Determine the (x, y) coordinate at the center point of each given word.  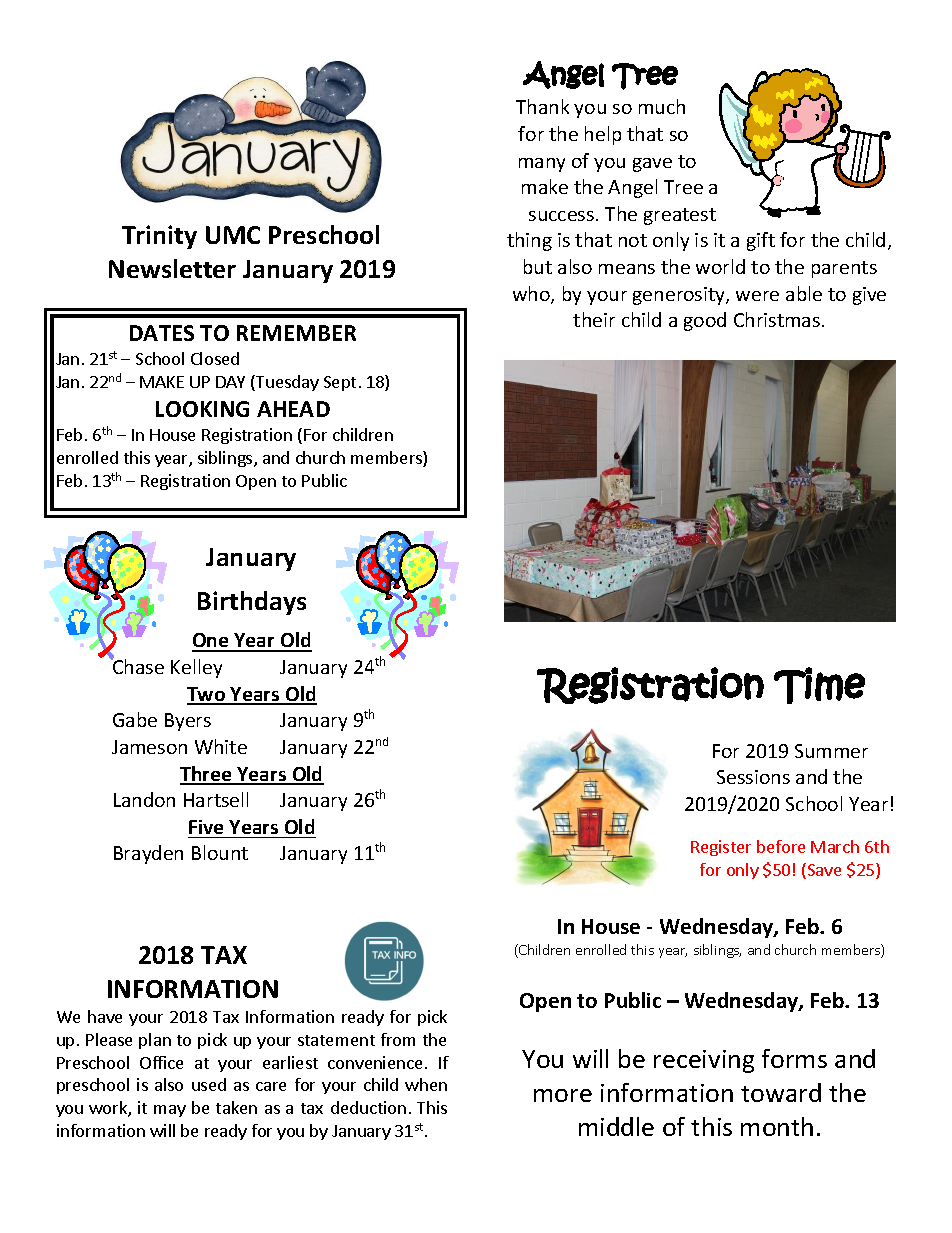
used (209, 1084)
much (662, 106)
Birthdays (252, 603)
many (542, 165)
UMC (233, 235)
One (211, 642)
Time (819, 685)
